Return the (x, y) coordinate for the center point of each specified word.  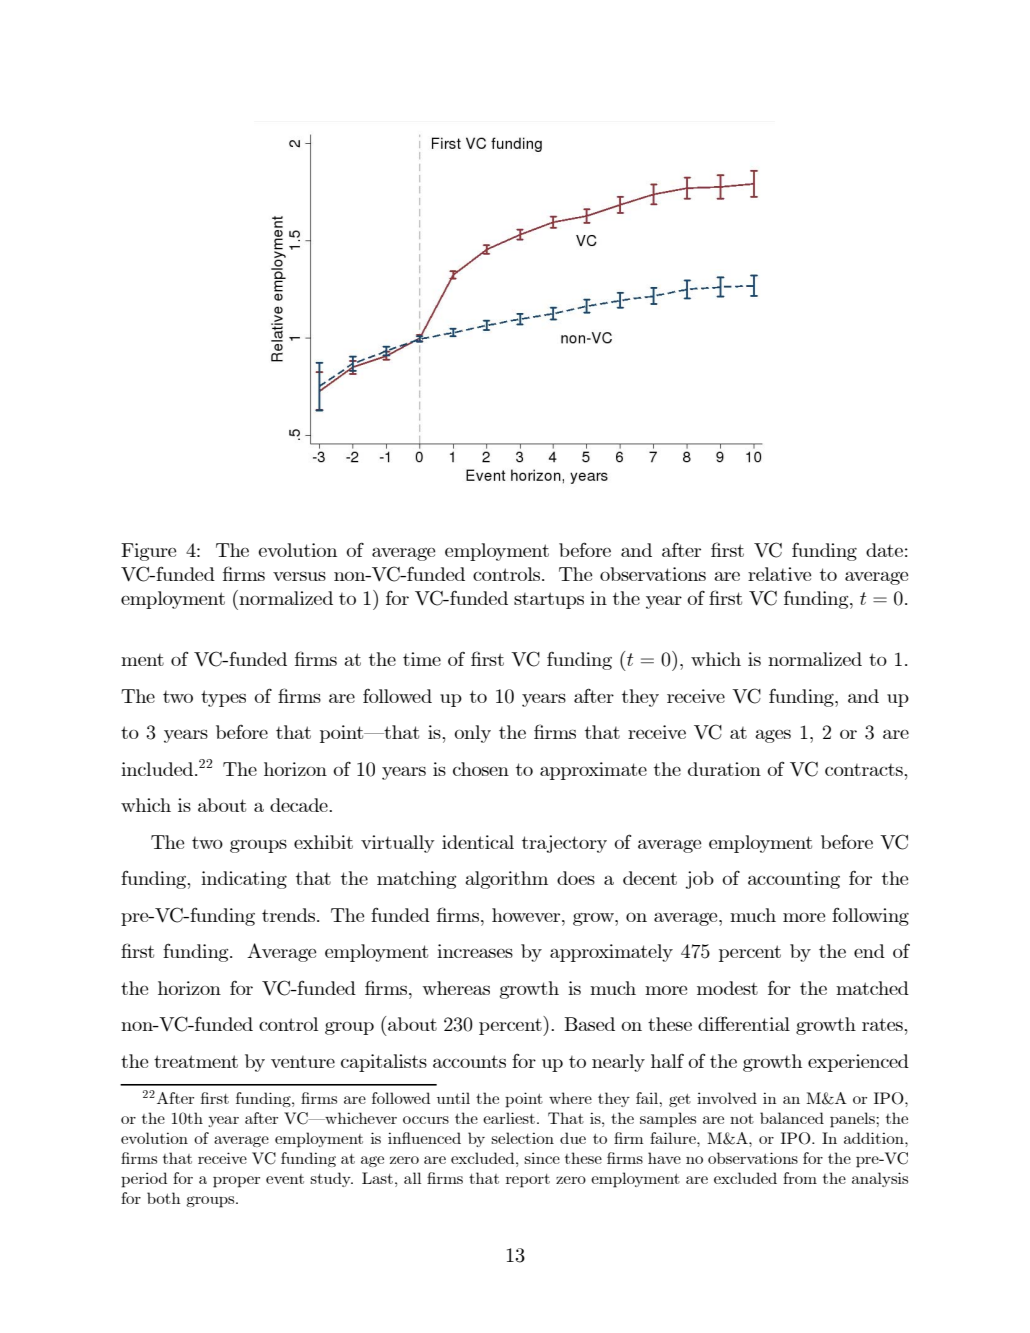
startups (549, 600)
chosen (481, 769)
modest (727, 988)
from (800, 1178)
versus (299, 576)
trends (290, 915)
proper (236, 1182)
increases (475, 951)
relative (779, 574)
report (528, 1181)
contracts (865, 770)
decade (300, 805)
